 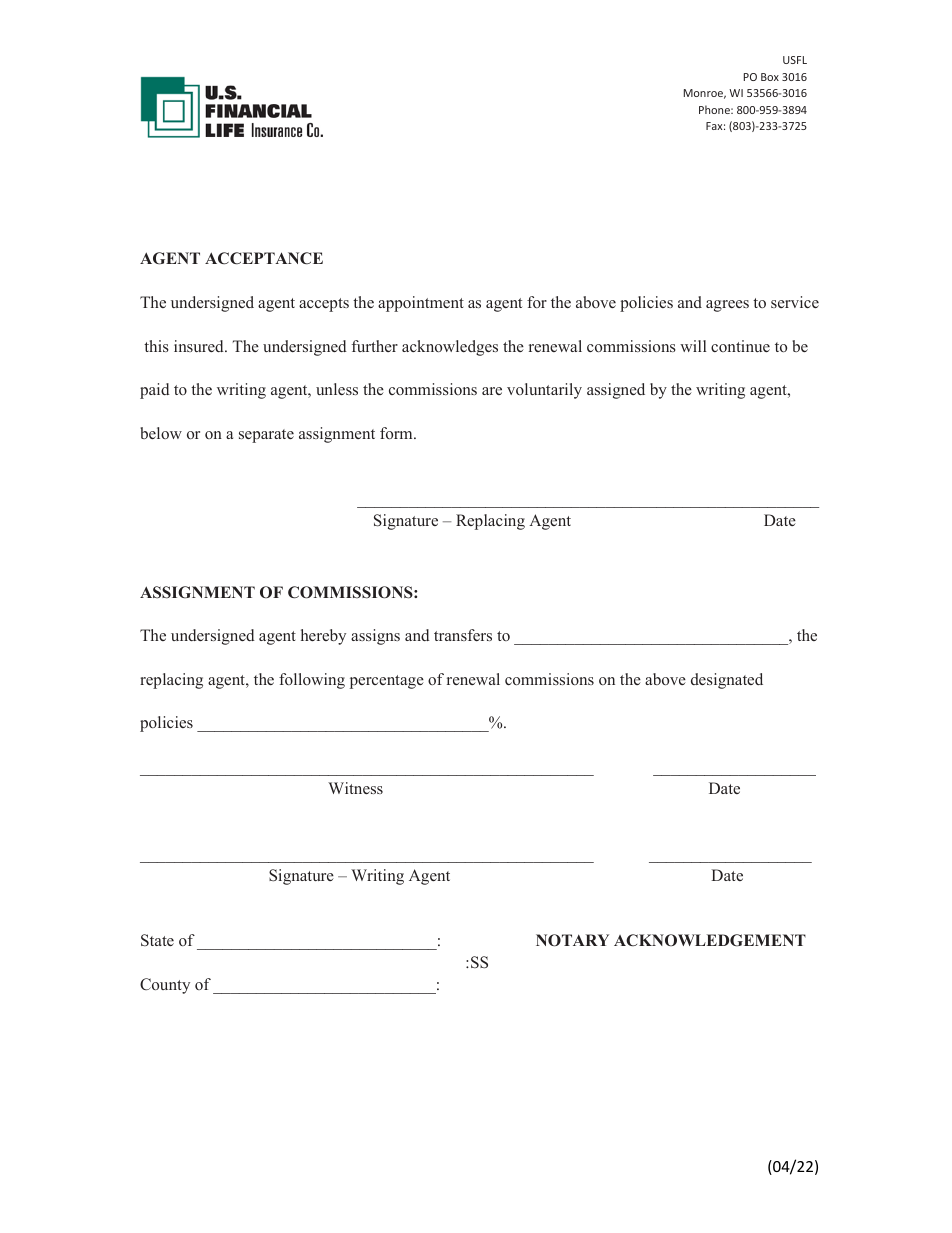 What do you see at coordinates (727, 306) in the screenshot?
I see `agrees` at bounding box center [727, 306].
